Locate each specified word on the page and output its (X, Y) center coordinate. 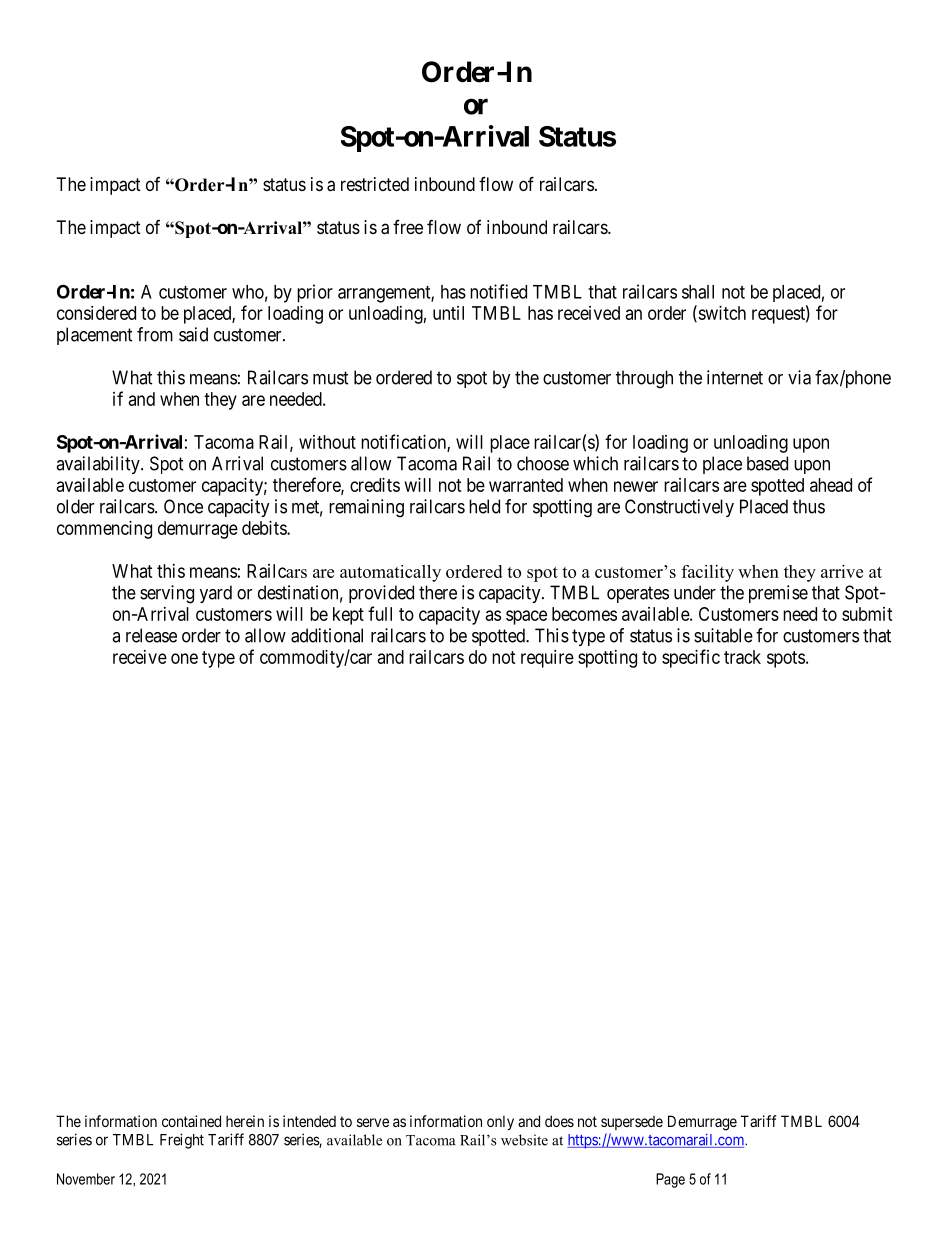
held (484, 506)
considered (96, 313)
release (151, 635)
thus (809, 506)
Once (183, 506)
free (408, 227)
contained (191, 1121)
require (547, 659)
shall (698, 292)
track (742, 657)
